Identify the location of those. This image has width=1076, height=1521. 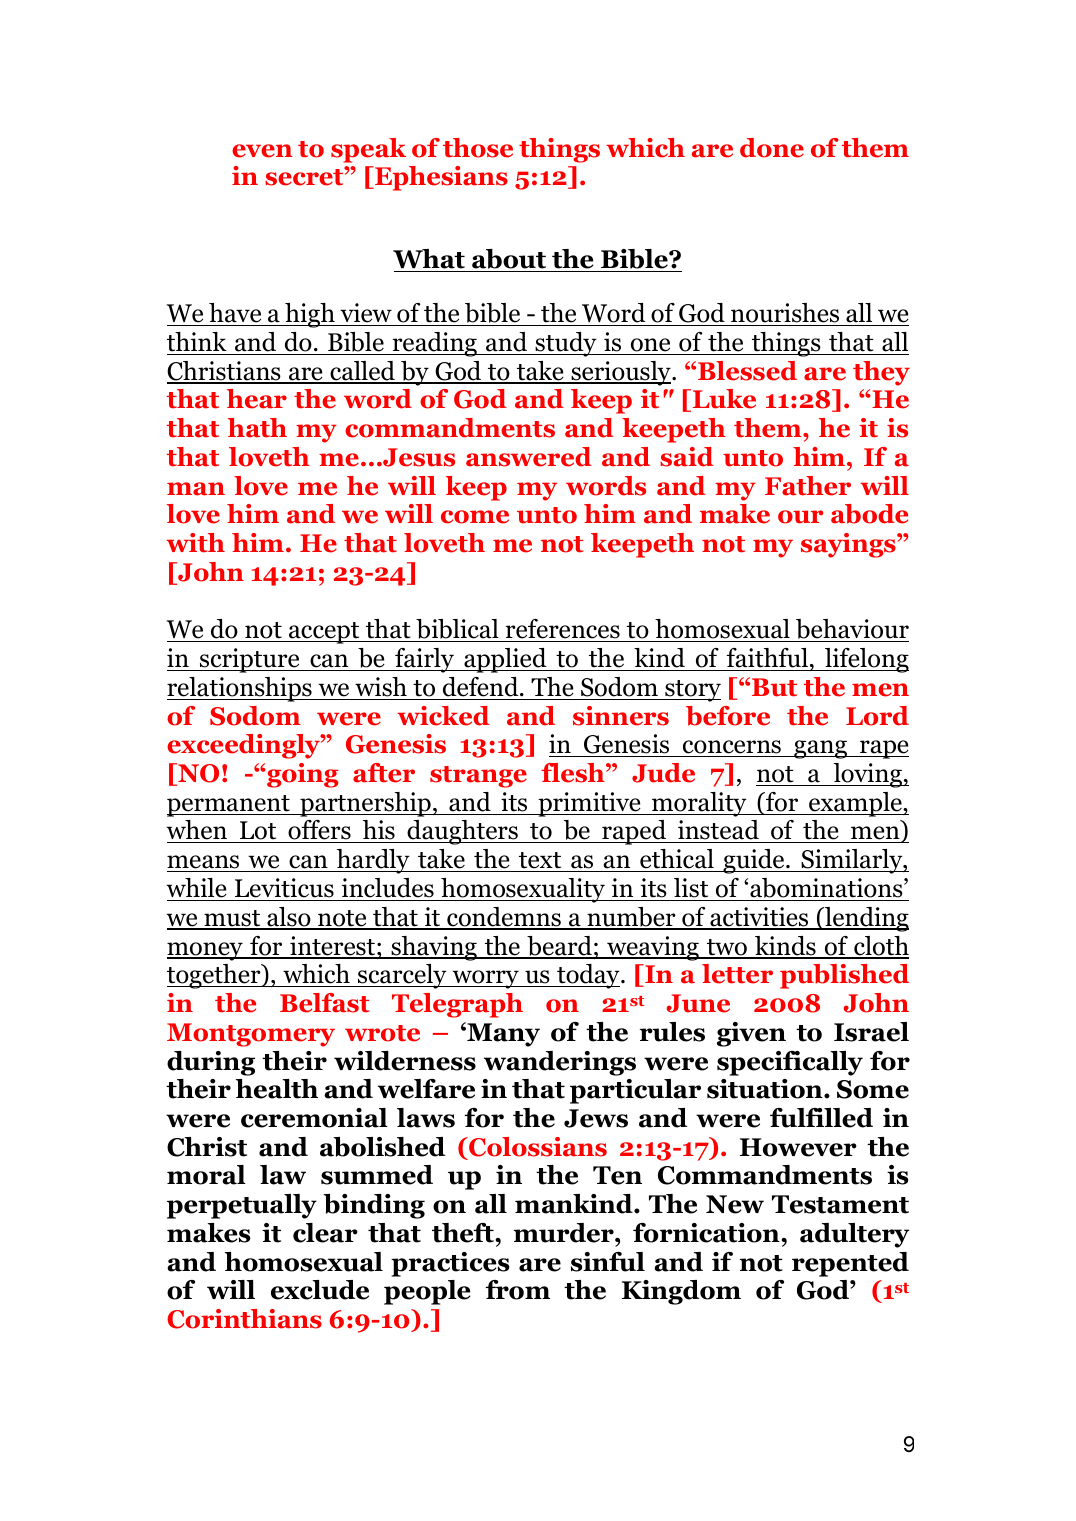
(478, 148).
